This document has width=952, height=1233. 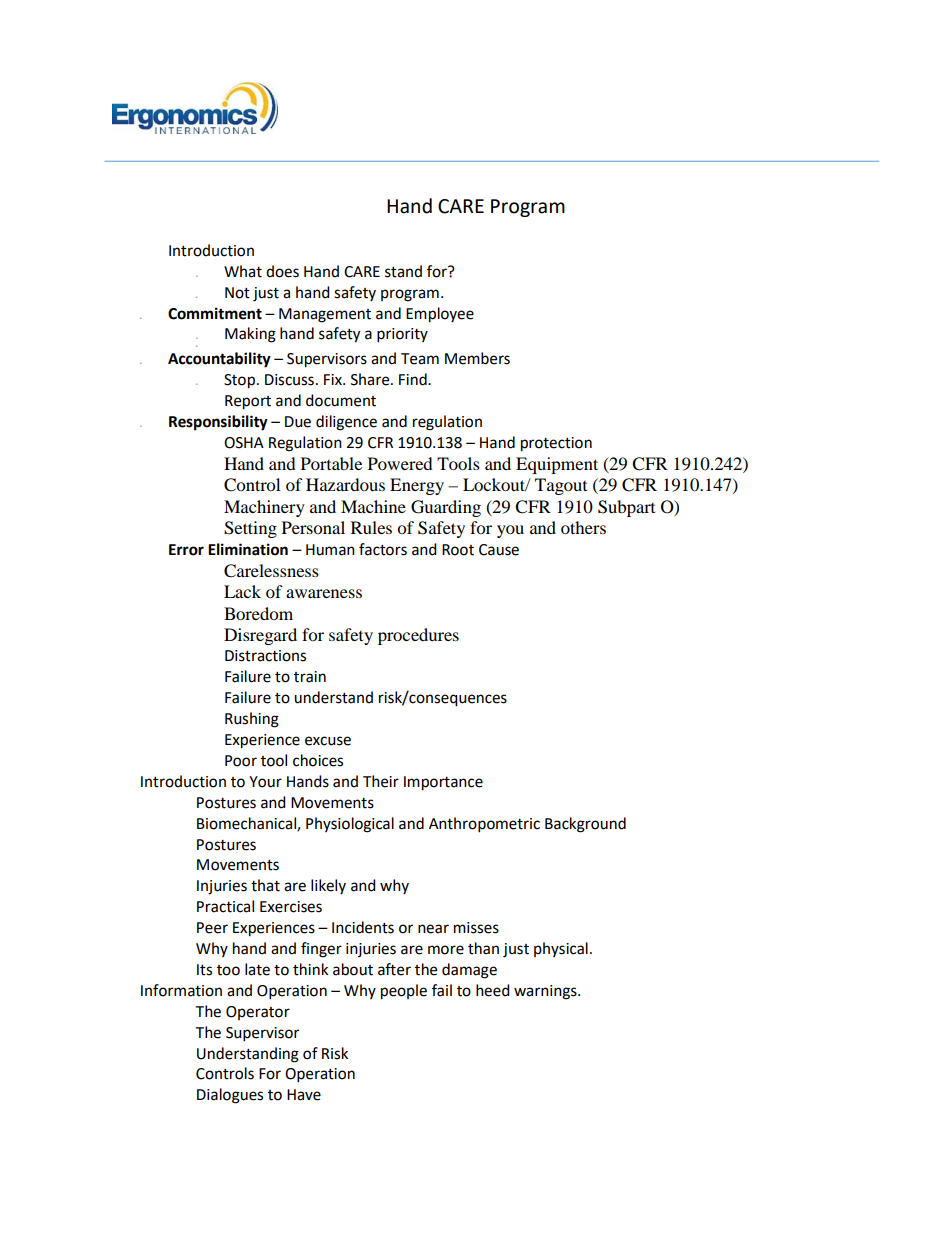 What do you see at coordinates (477, 358) in the document?
I see `Members` at bounding box center [477, 358].
